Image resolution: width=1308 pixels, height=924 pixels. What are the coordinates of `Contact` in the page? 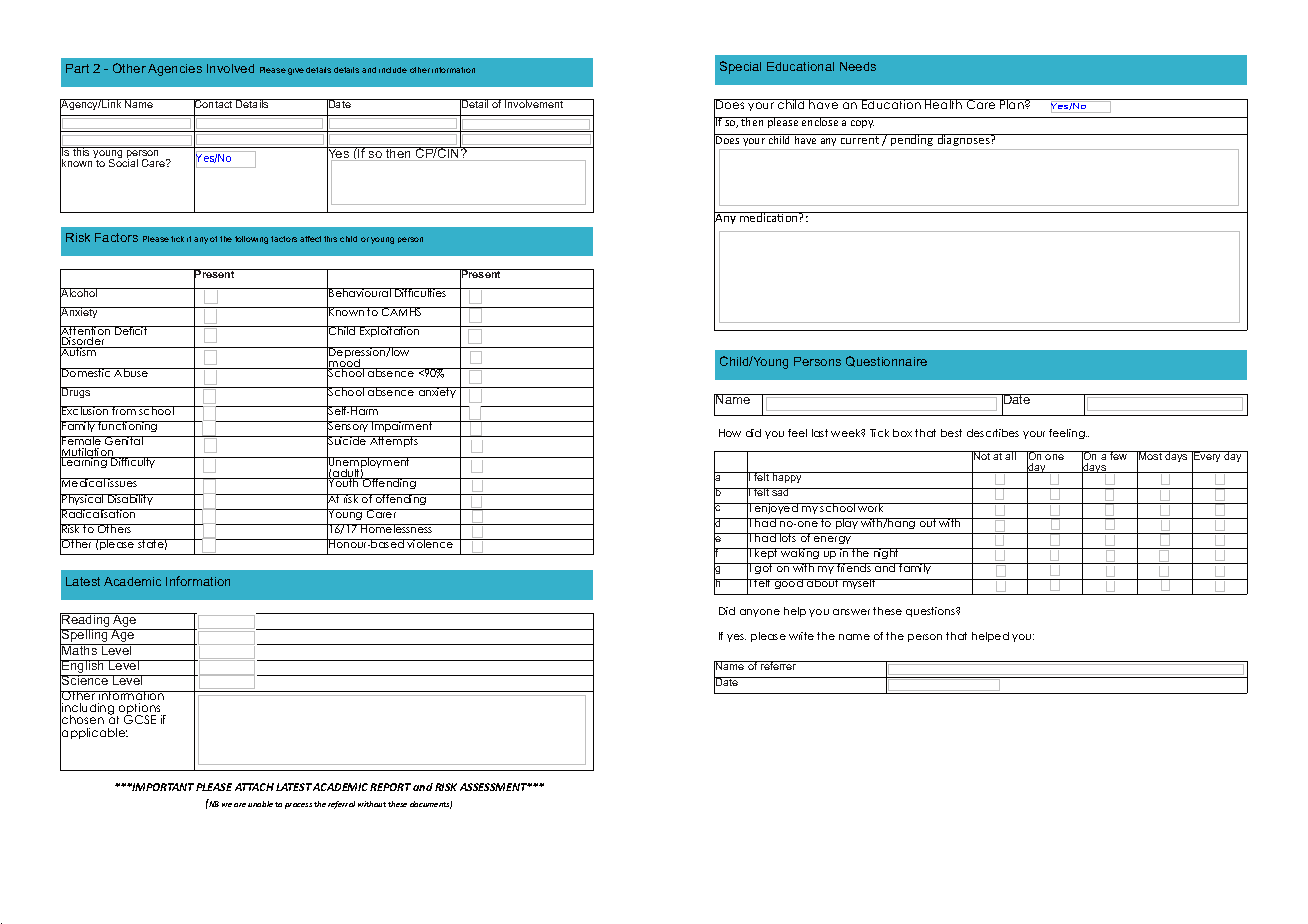 It's located at (214, 105).
